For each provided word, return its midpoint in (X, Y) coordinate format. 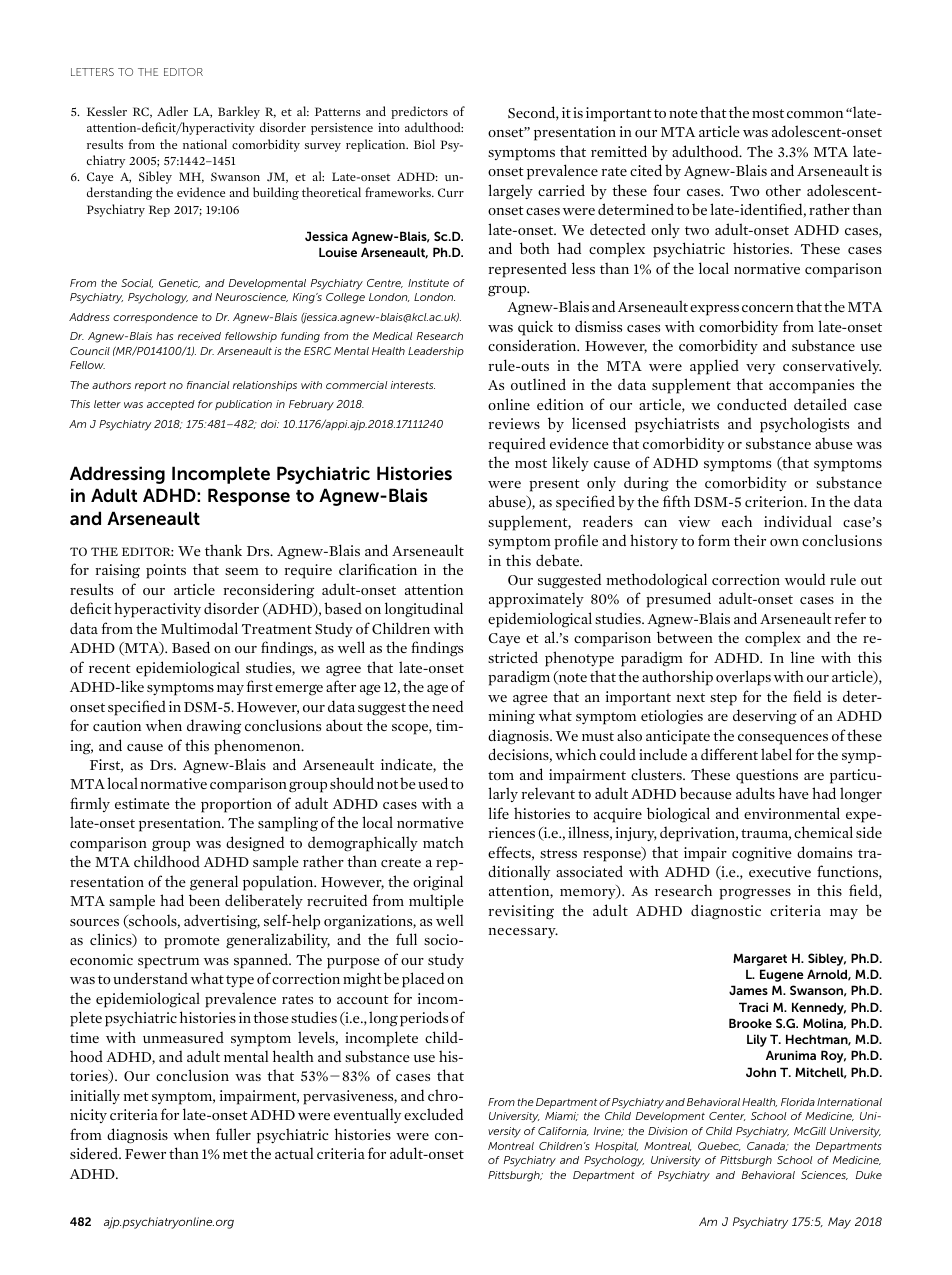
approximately (536, 600)
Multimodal (199, 628)
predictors (419, 112)
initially (95, 1096)
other (783, 190)
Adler (172, 111)
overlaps (743, 678)
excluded (433, 1114)
